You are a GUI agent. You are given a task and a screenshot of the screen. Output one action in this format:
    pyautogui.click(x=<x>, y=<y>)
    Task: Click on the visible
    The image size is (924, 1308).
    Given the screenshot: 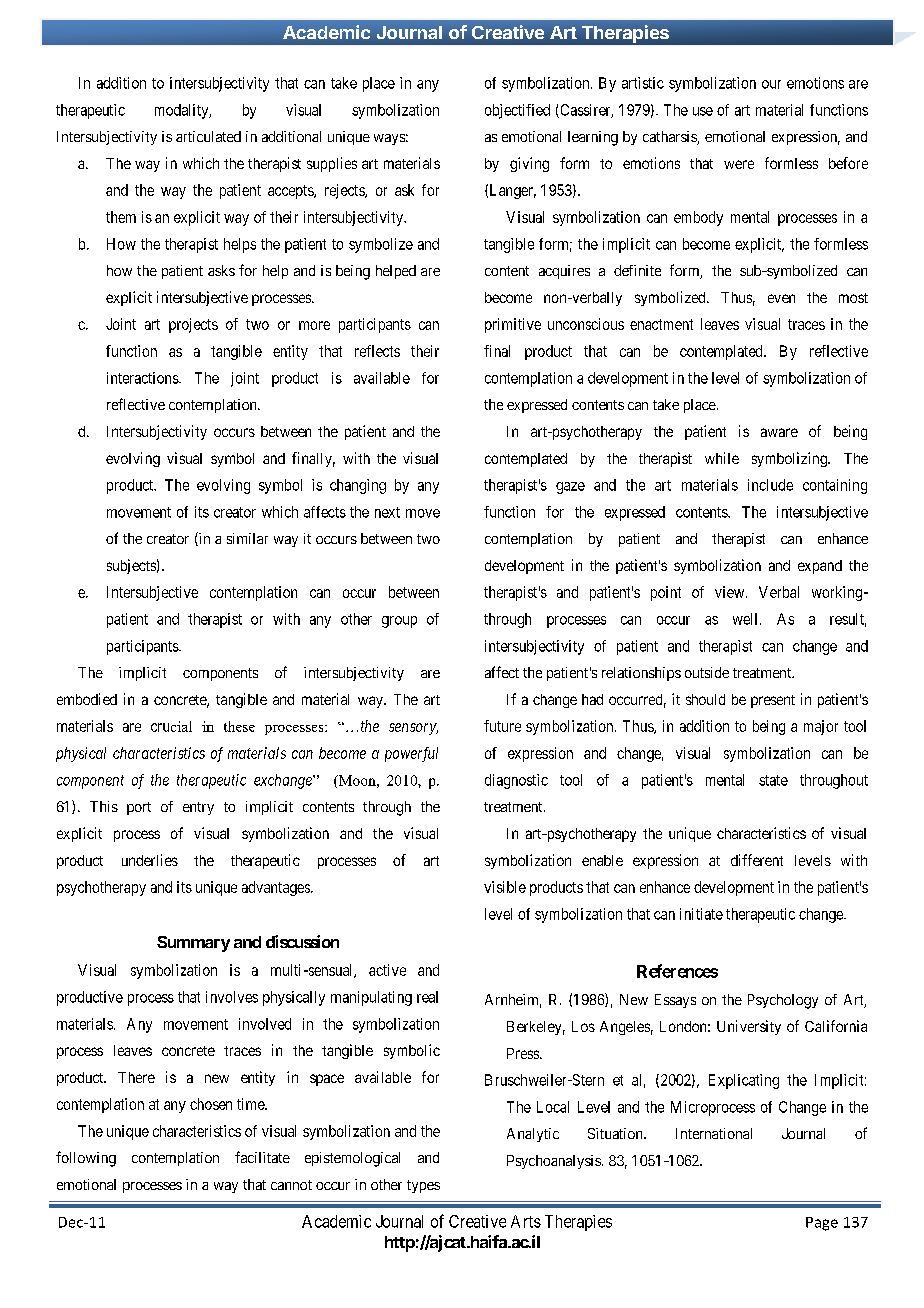 What is the action you would take?
    pyautogui.click(x=505, y=887)
